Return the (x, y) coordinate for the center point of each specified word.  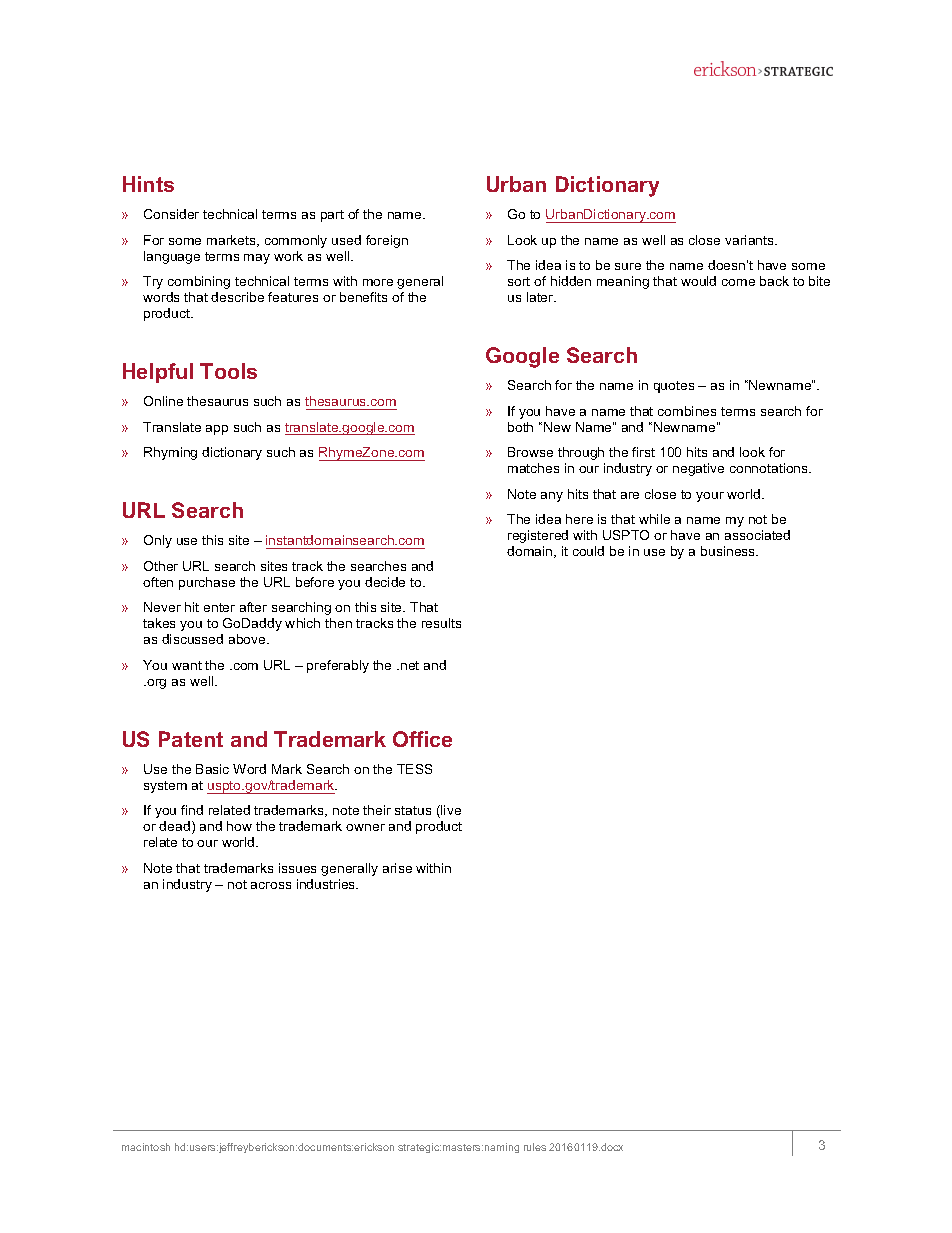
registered (538, 536)
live (450, 811)
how (239, 826)
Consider (171, 214)
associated (757, 535)
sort (519, 281)
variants (750, 240)
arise (397, 868)
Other (161, 566)
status (413, 810)
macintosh (146, 1147)
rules (535, 1147)
